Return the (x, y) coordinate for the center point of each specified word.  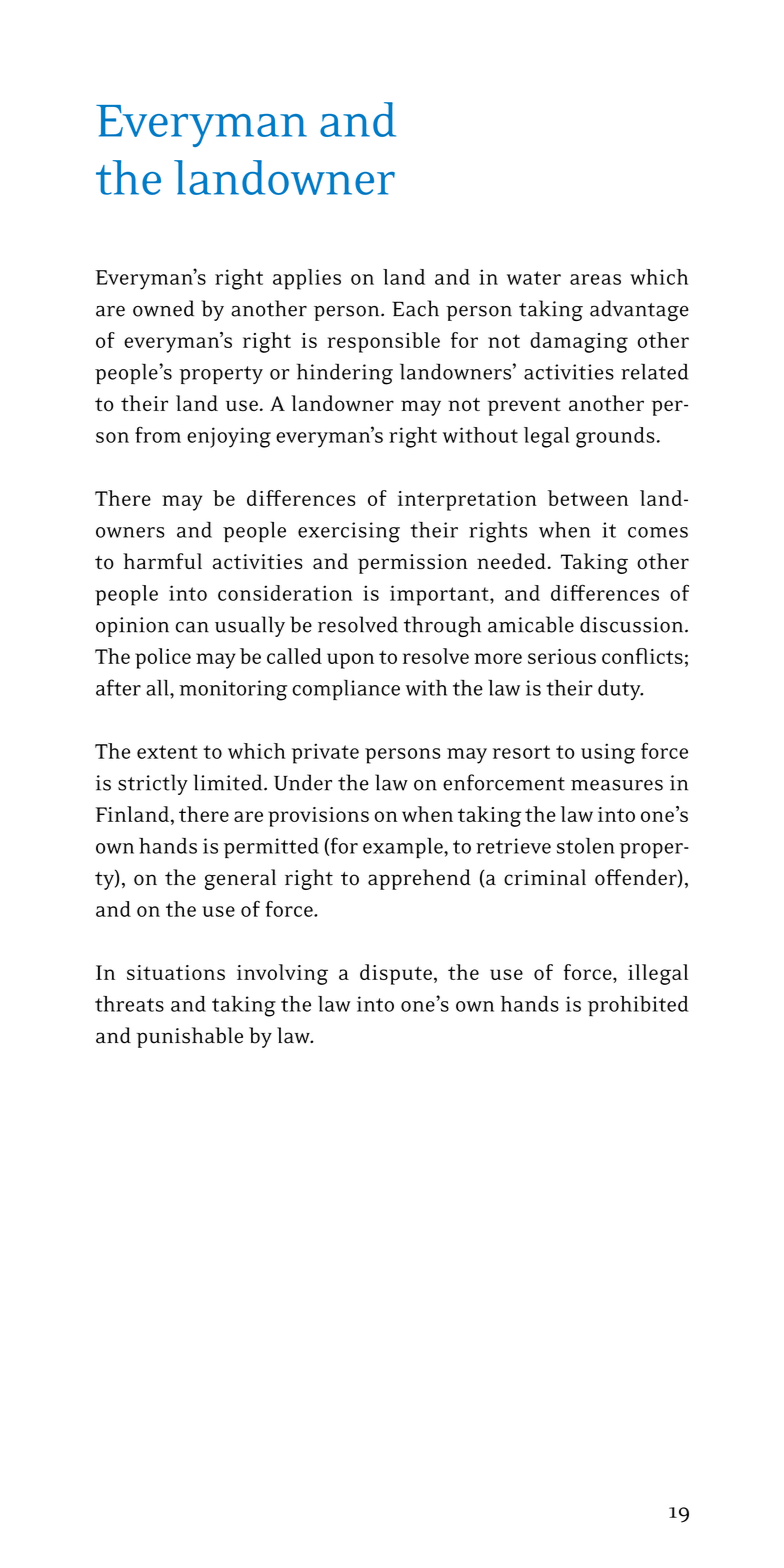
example (404, 848)
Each (415, 308)
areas (595, 279)
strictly (153, 784)
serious (562, 656)
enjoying (229, 437)
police (163, 658)
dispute (396, 974)
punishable (189, 1037)
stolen (586, 846)
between (588, 498)
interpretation (467, 501)
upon (350, 661)
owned (163, 308)
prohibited (638, 1006)
